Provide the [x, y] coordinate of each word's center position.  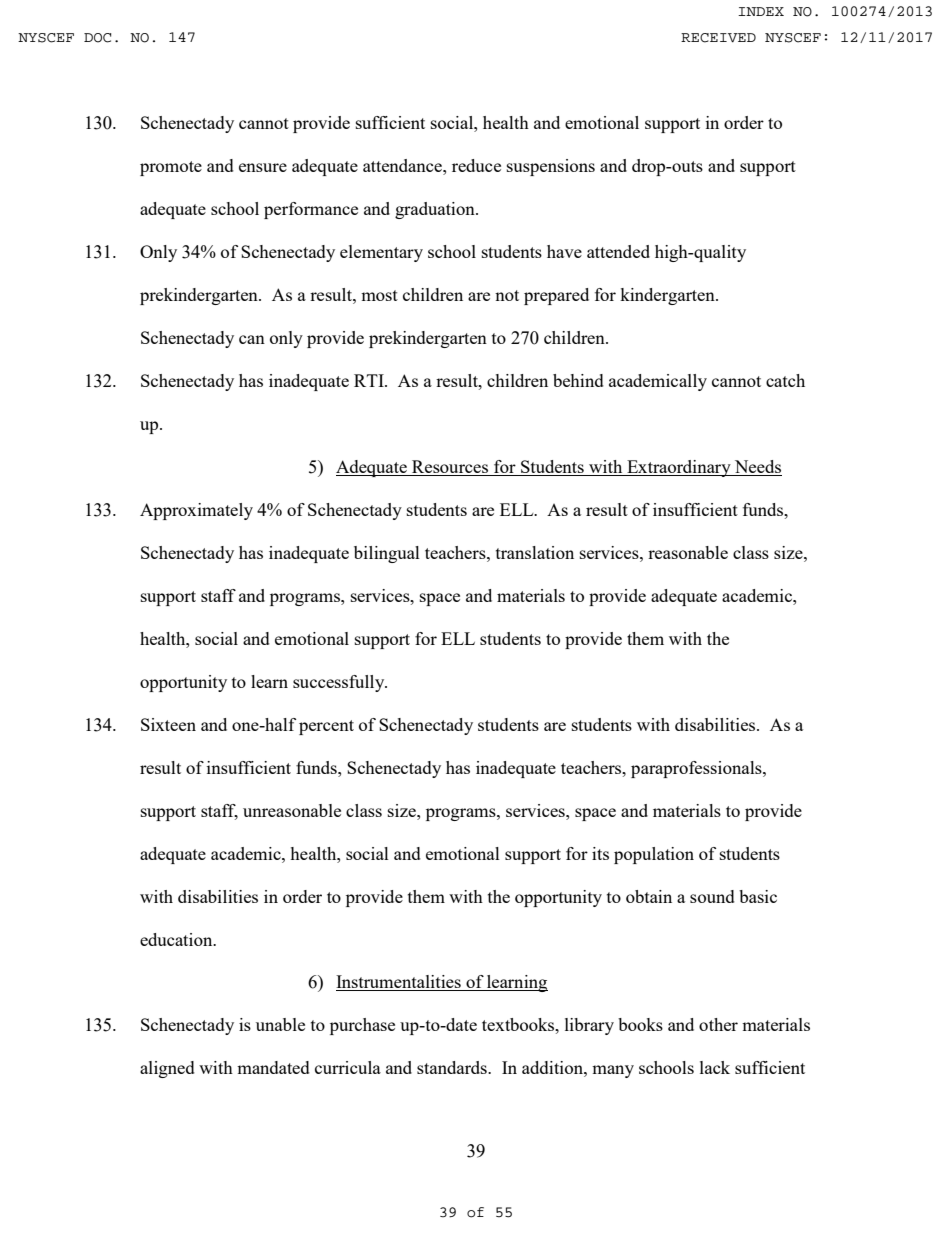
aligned [167, 1069]
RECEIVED [718, 38]
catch [785, 380]
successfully [340, 683]
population [654, 855]
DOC [97, 38]
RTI [370, 380]
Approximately [196, 511]
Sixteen [168, 724]
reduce [476, 165]
